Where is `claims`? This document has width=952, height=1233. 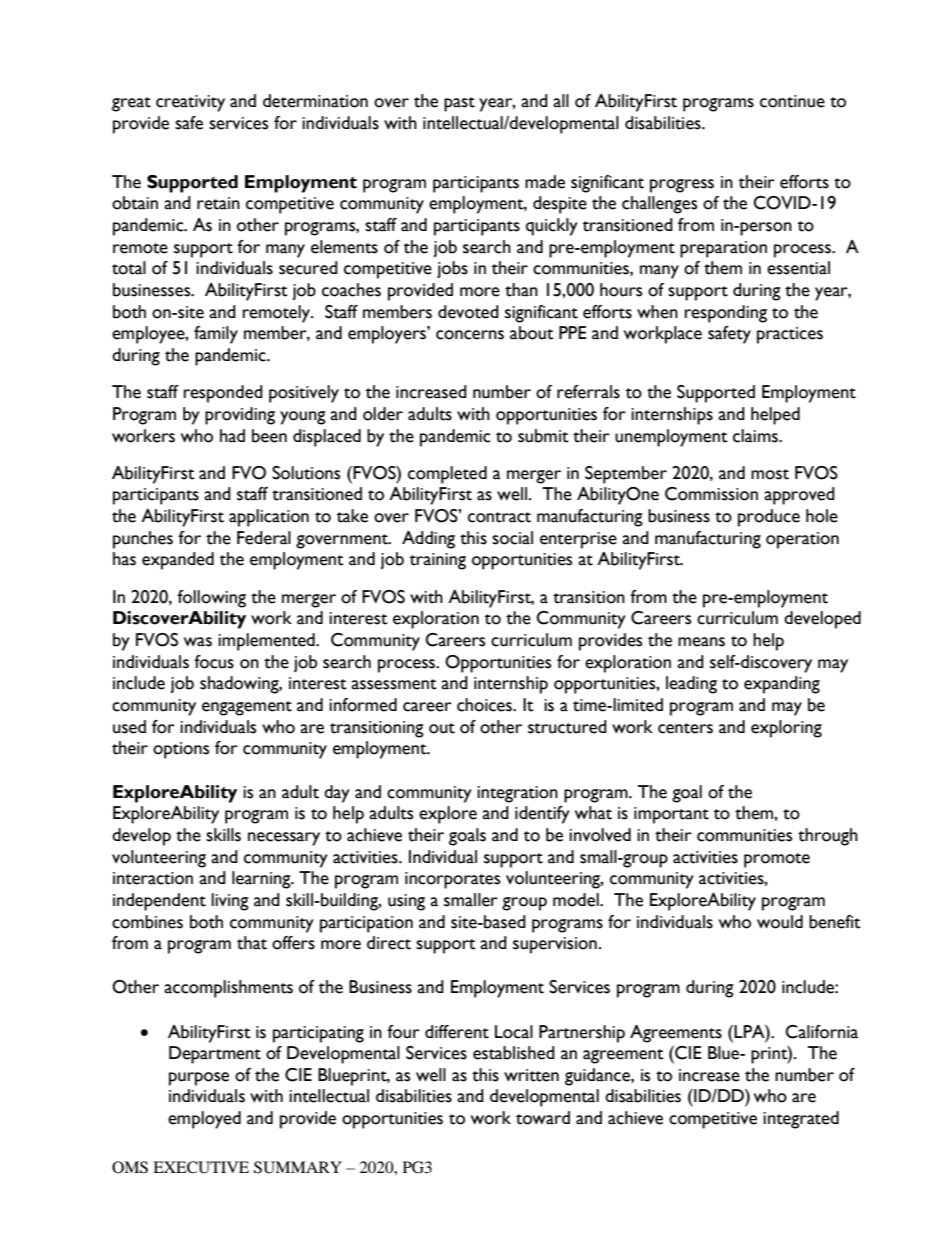 claims is located at coordinates (756, 436).
